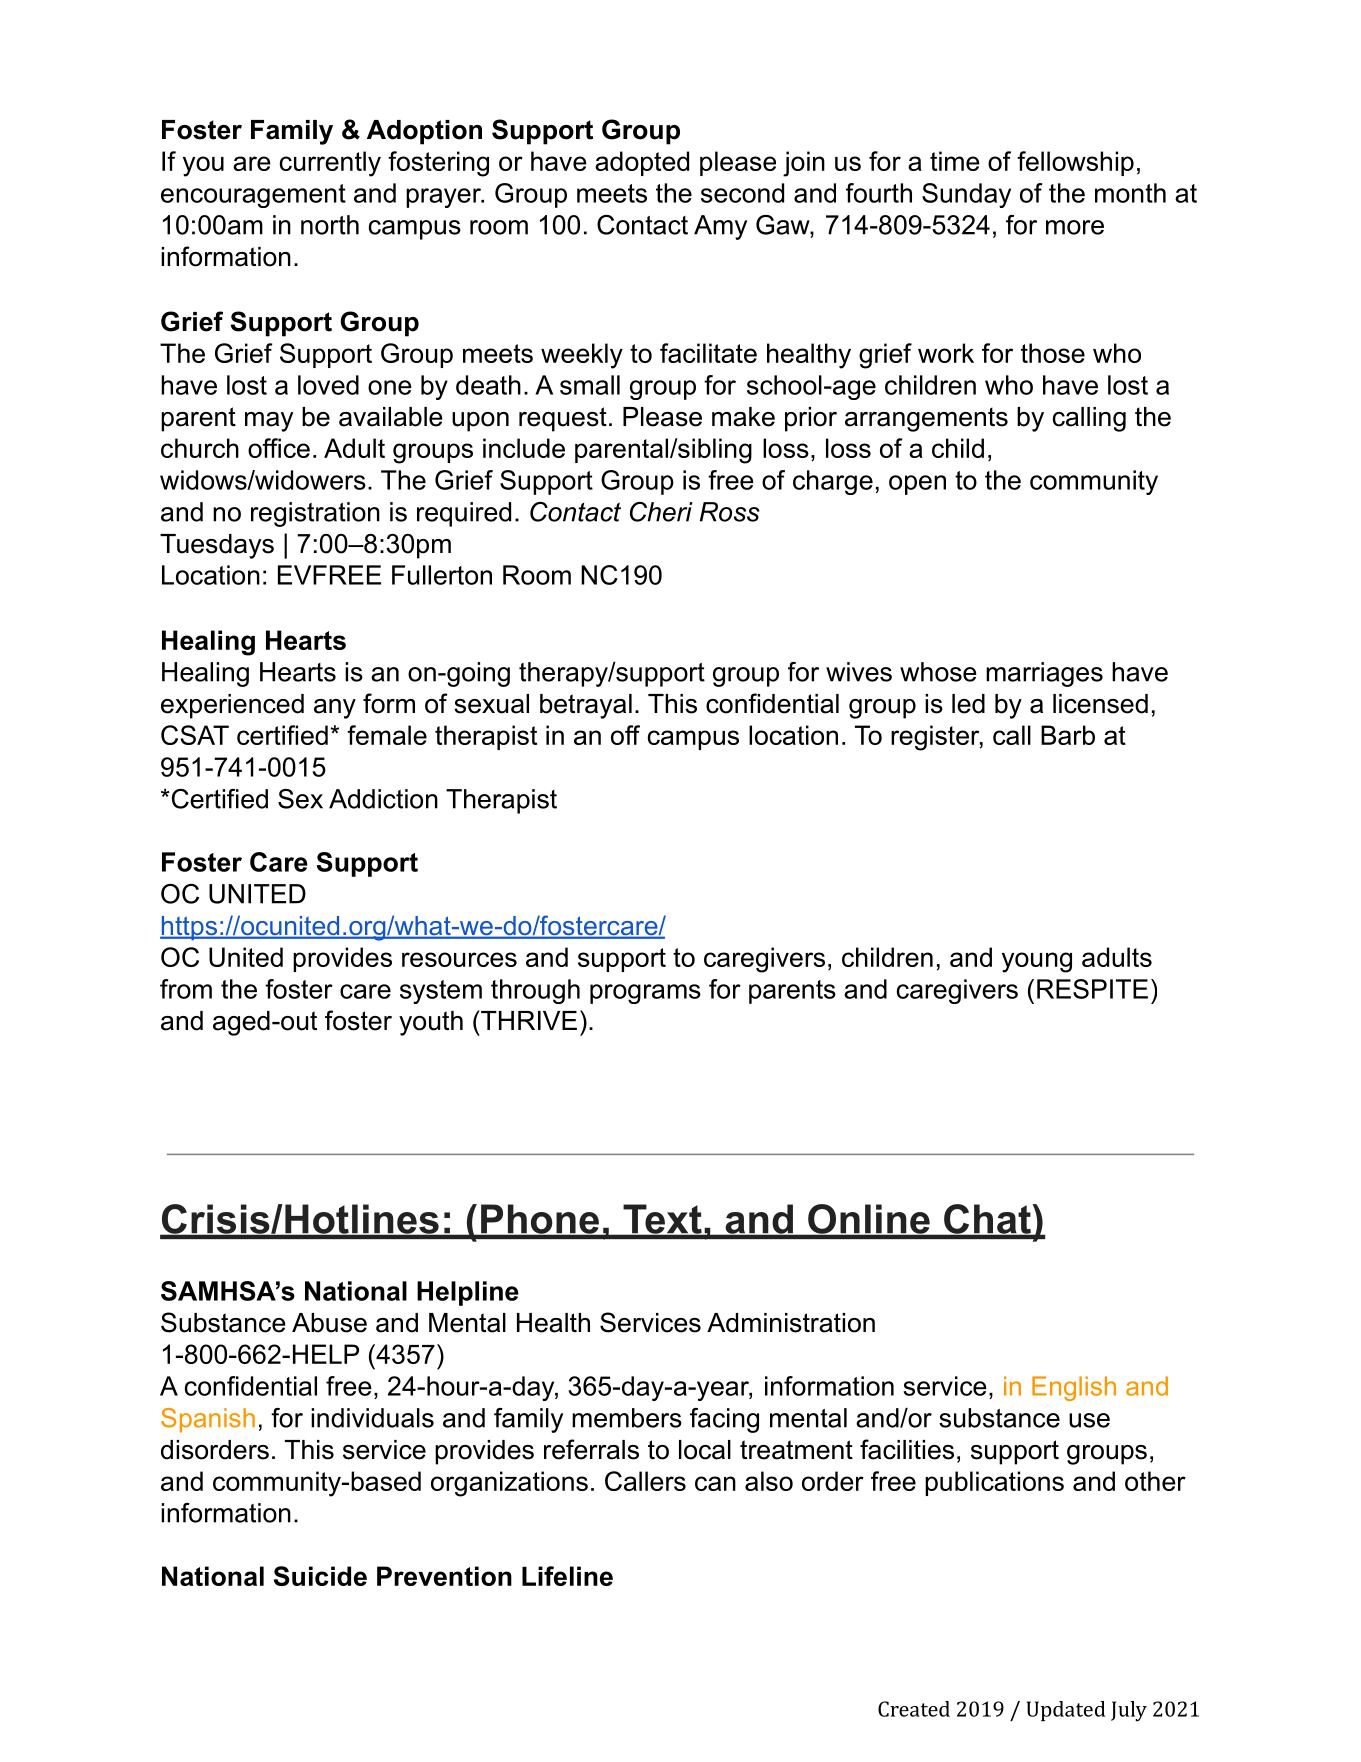 The image size is (1361, 1762). What do you see at coordinates (1074, 1388) in the image?
I see `English` at bounding box center [1074, 1388].
